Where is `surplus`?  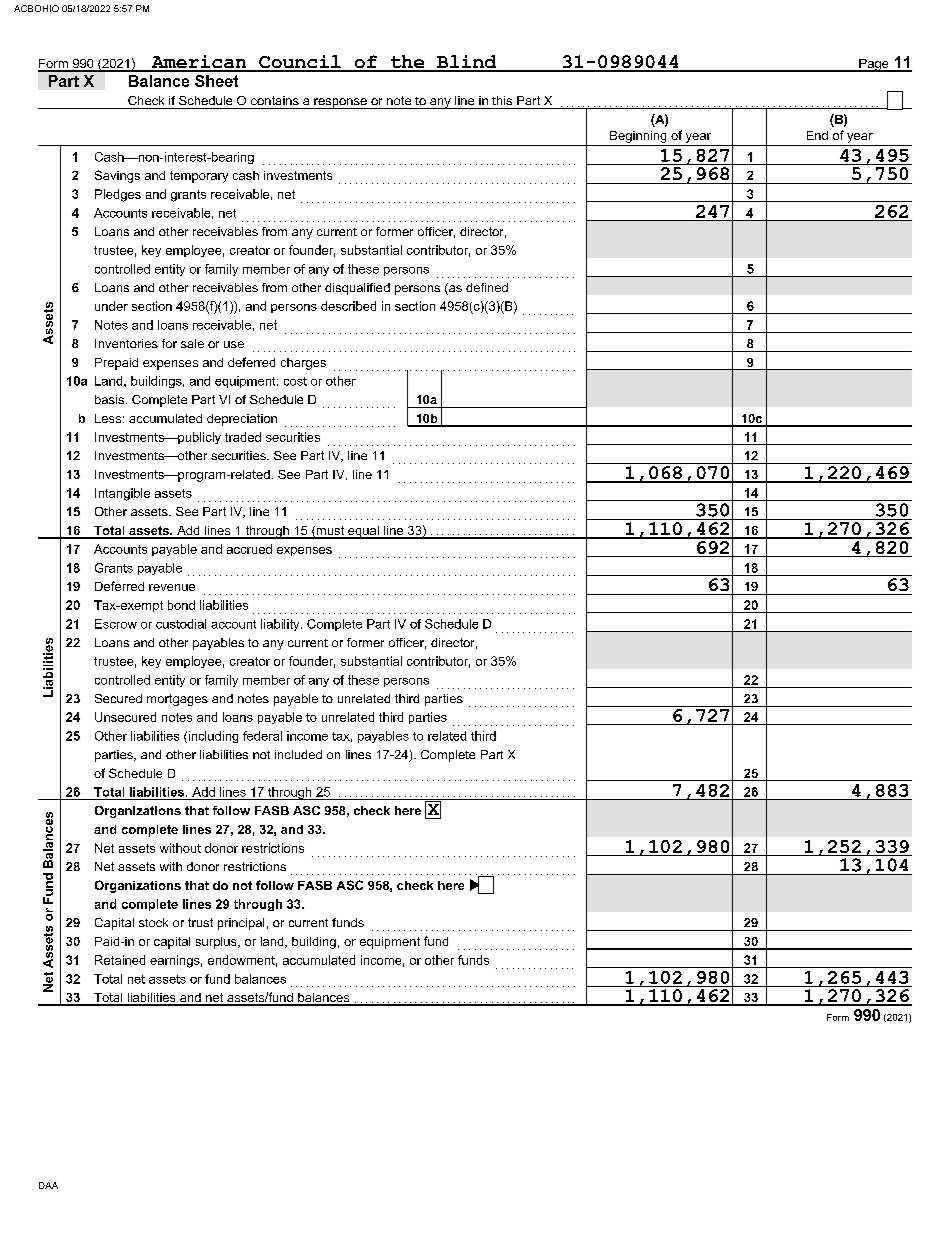
surplus is located at coordinates (217, 943).
